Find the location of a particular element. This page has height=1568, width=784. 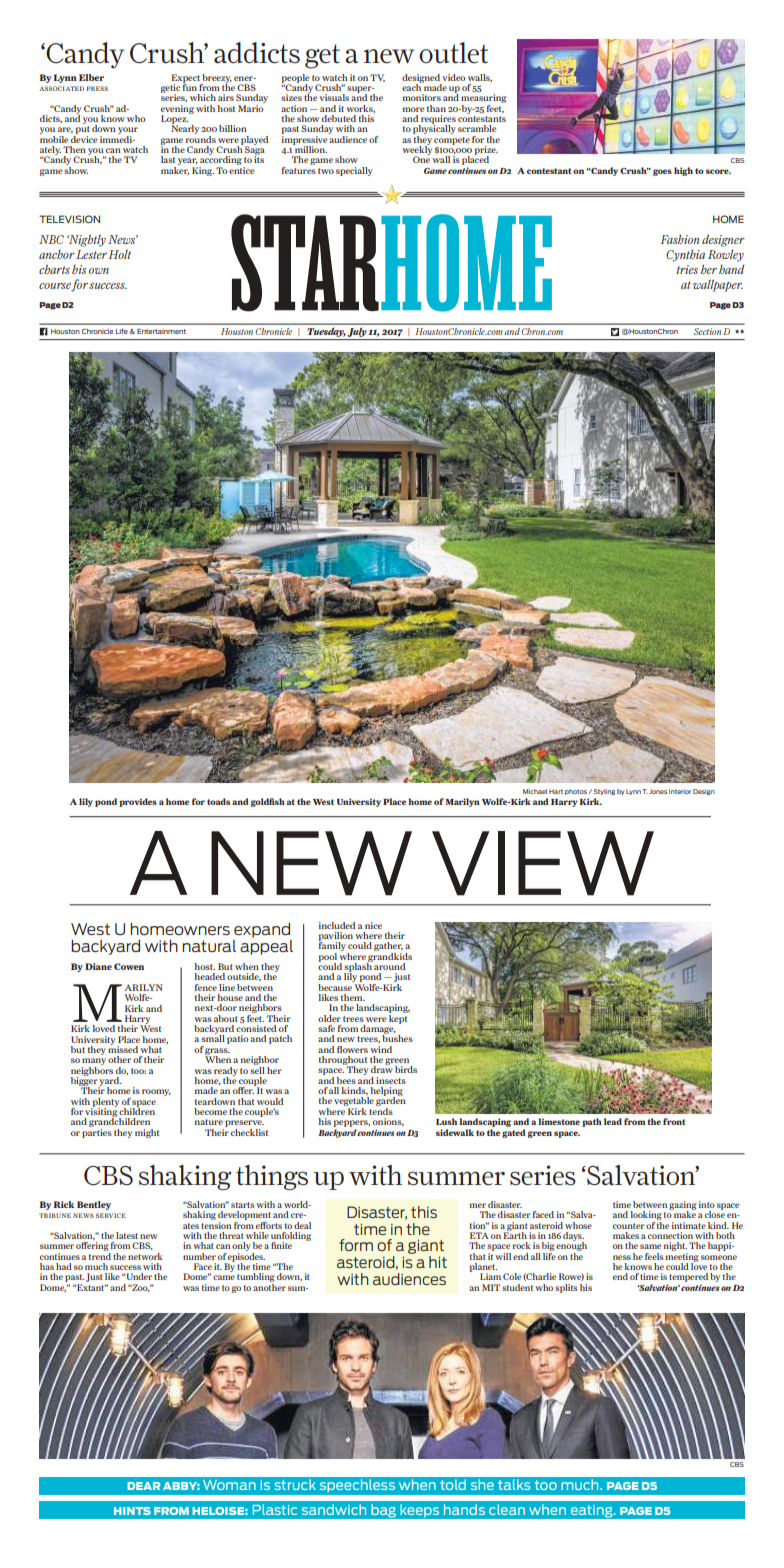

Woman is located at coordinates (229, 1485).
